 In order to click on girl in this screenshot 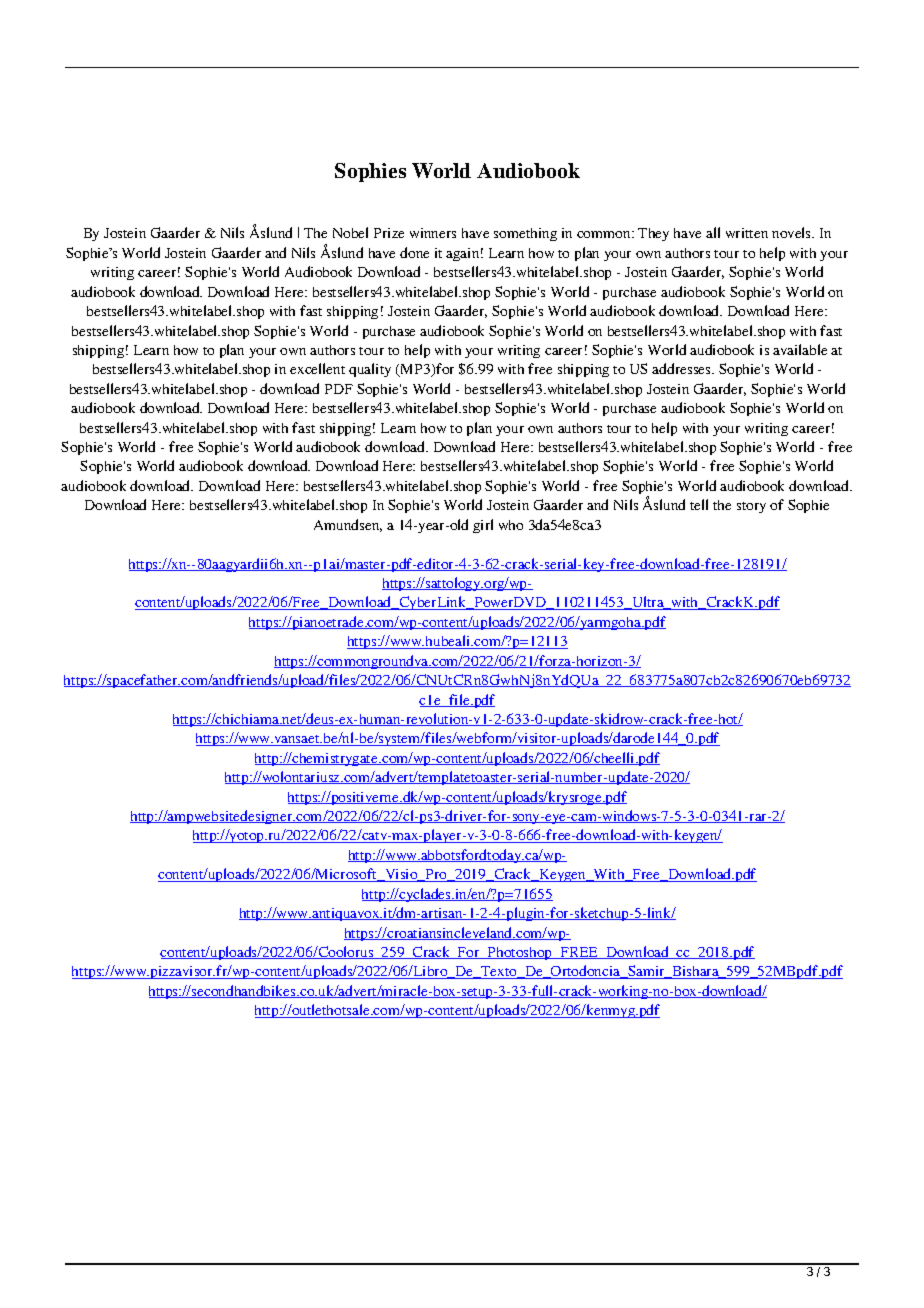, I will do `click(483, 526)`.
